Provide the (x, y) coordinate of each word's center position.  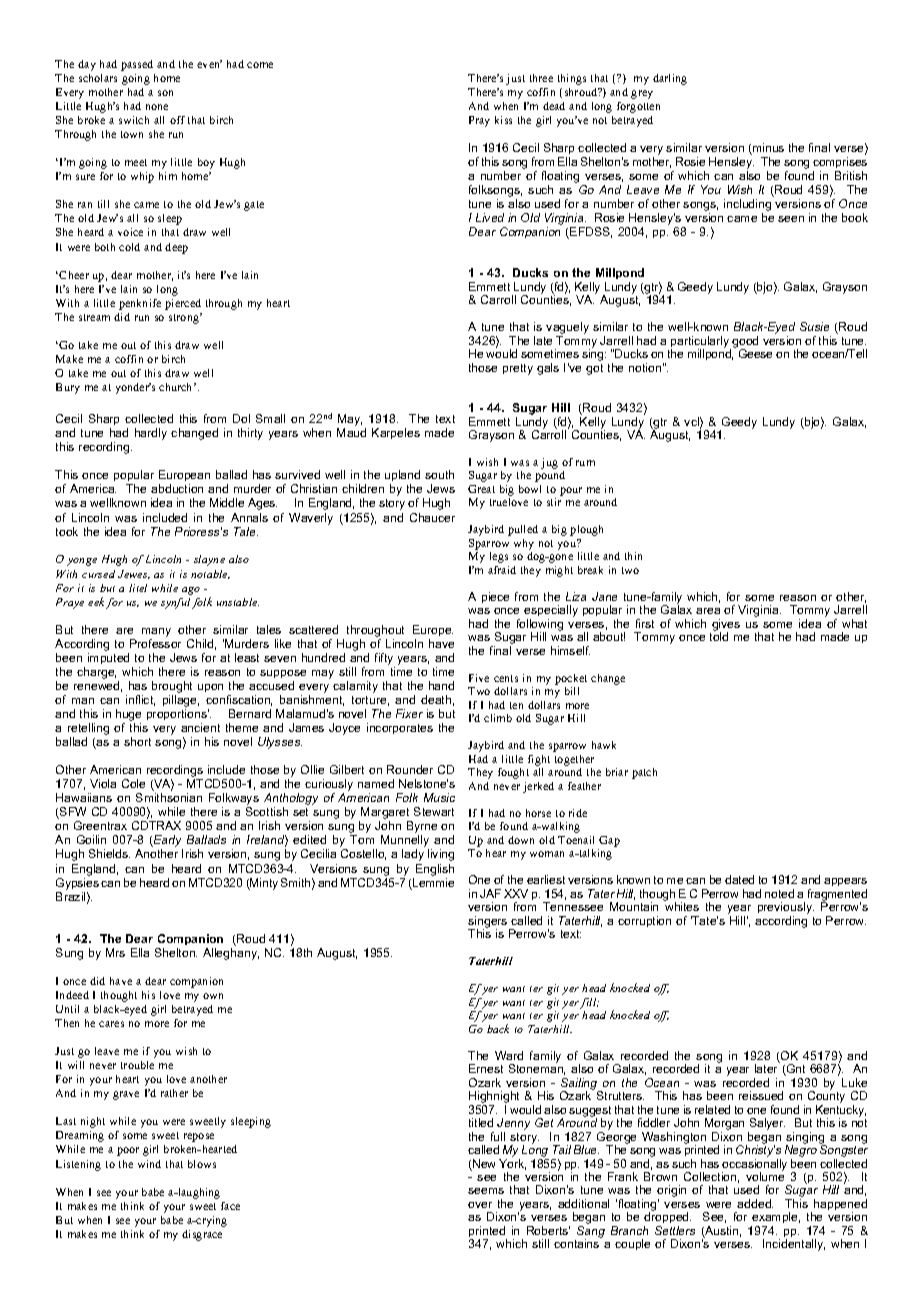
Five (479, 678)
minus (767, 149)
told (719, 636)
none (157, 107)
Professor (155, 643)
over (480, 1205)
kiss (503, 120)
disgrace (202, 1235)
